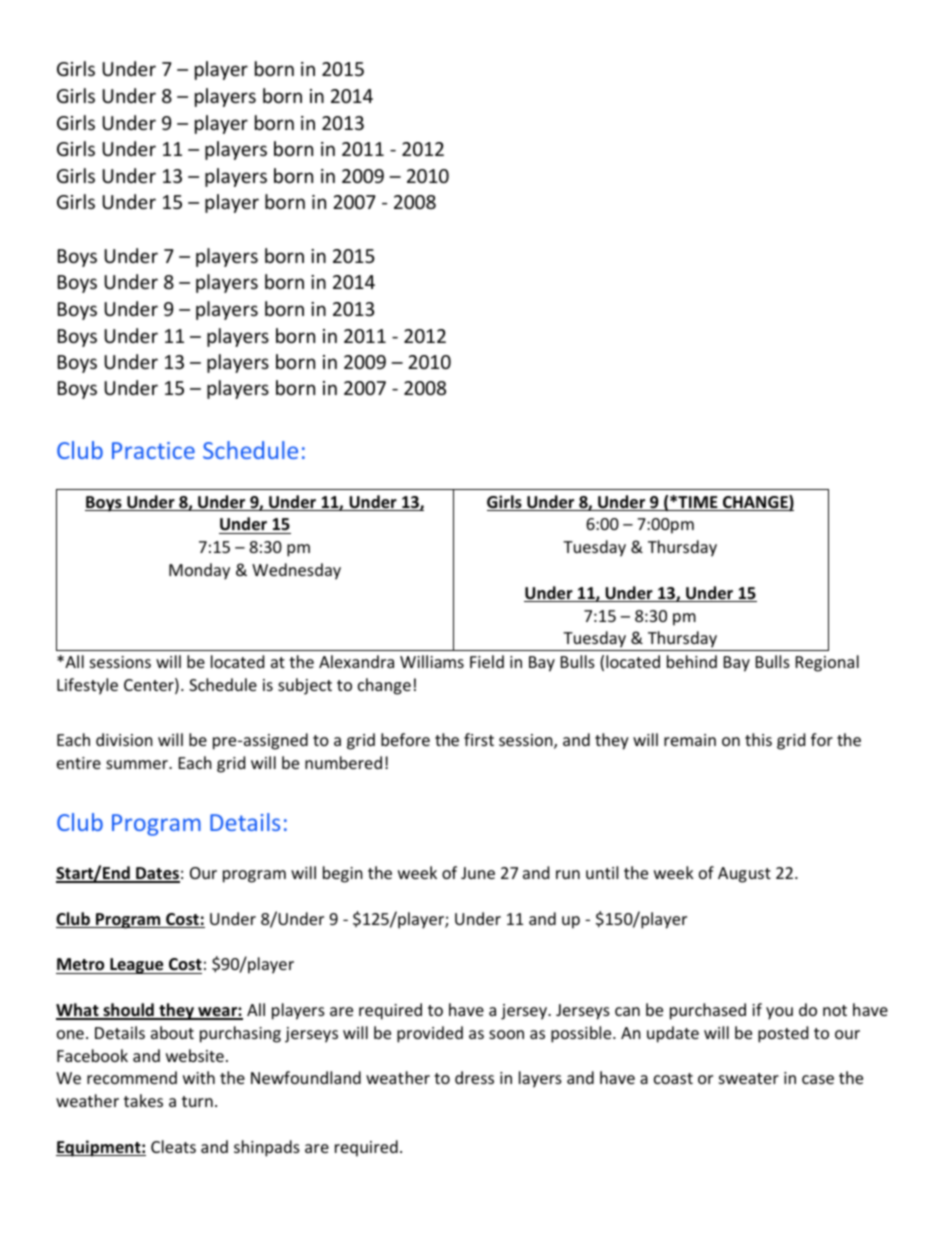 The width and height of the screenshot is (952, 1233). Describe the element at coordinates (758, 739) in the screenshot. I see `this` at that location.
